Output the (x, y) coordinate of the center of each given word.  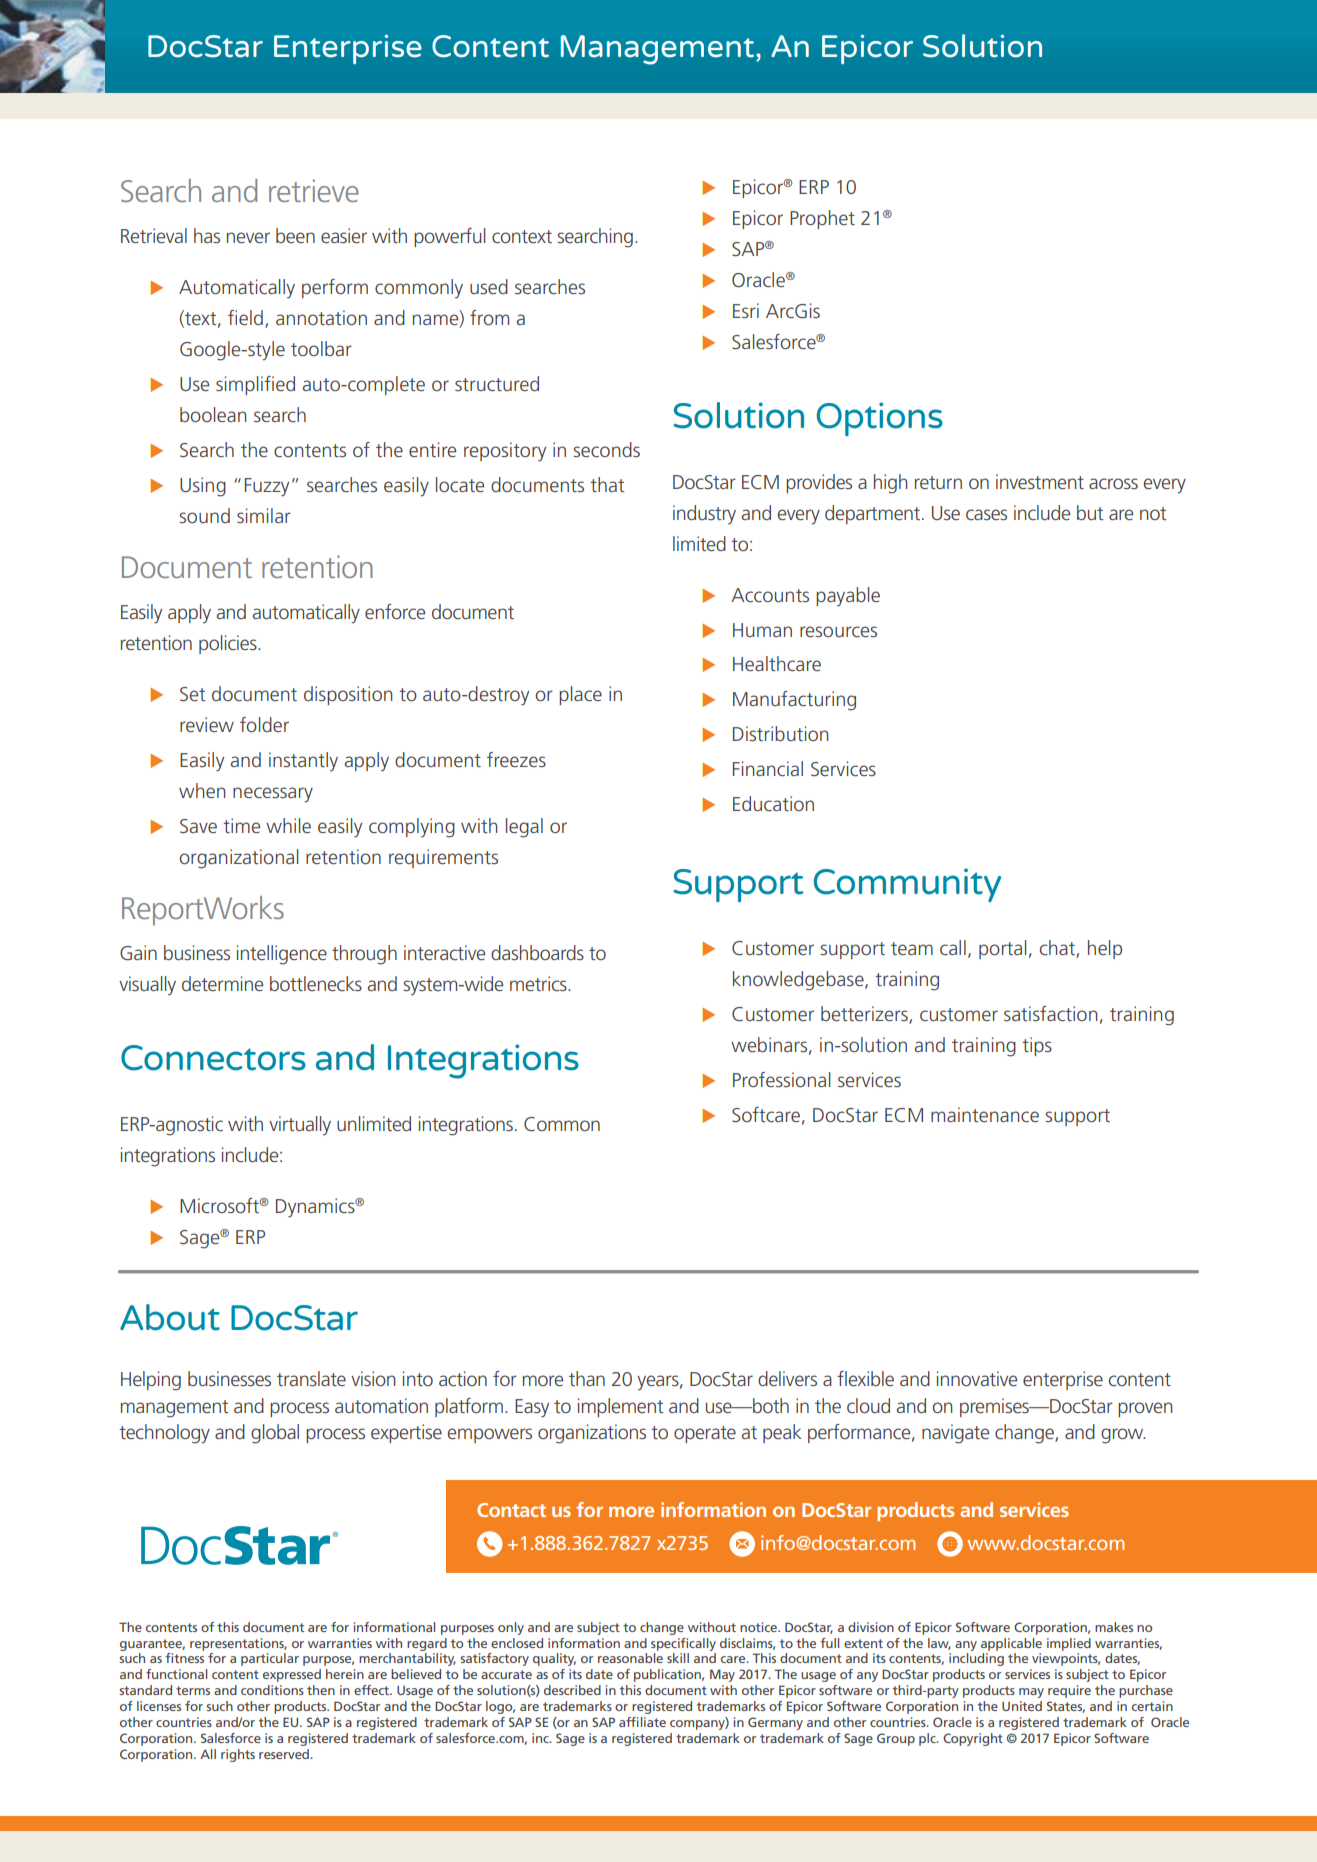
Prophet (822, 219)
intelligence (282, 955)
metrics (539, 983)
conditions (272, 1690)
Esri (746, 310)
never (248, 237)
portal (1002, 949)
